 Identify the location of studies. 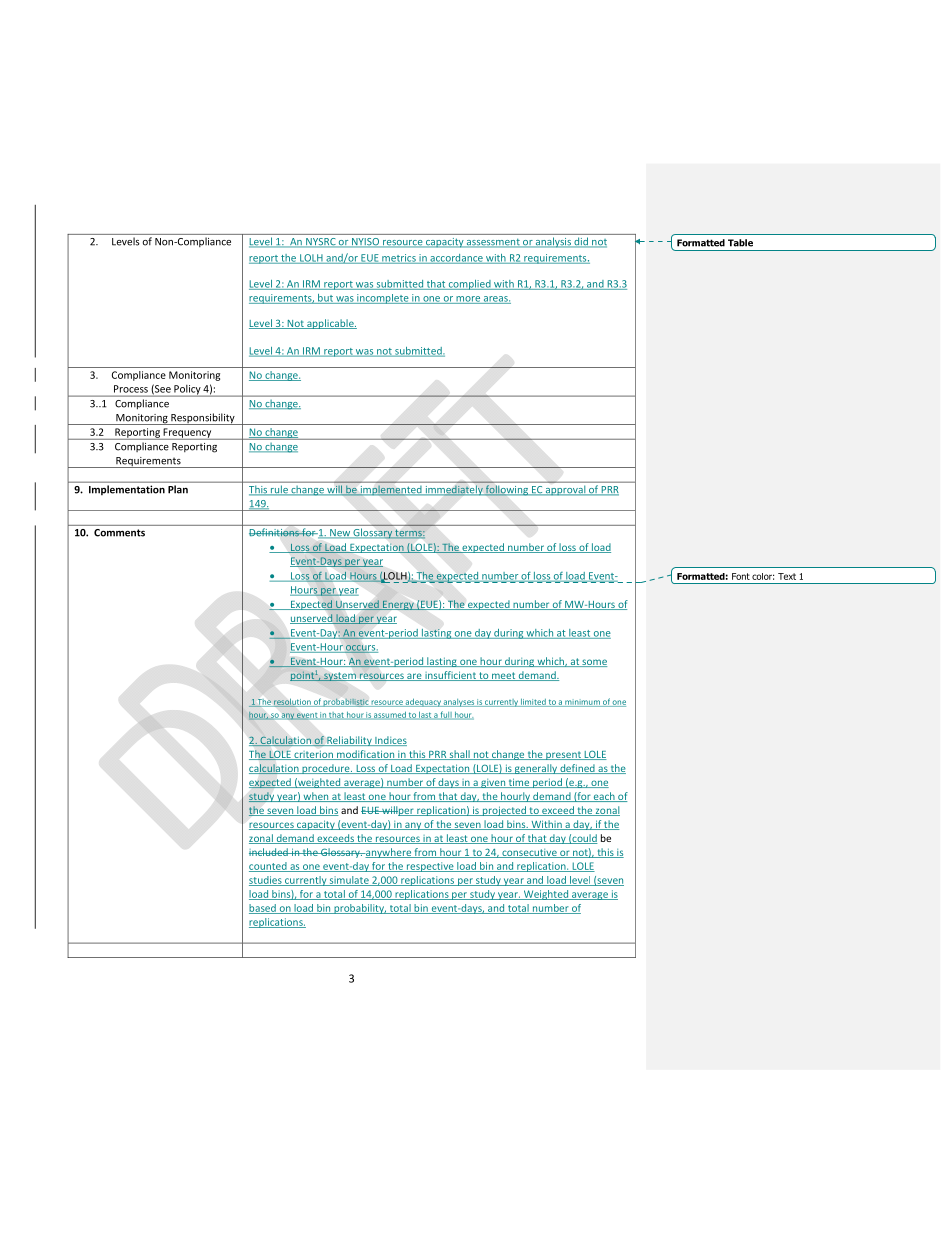
(266, 881).
